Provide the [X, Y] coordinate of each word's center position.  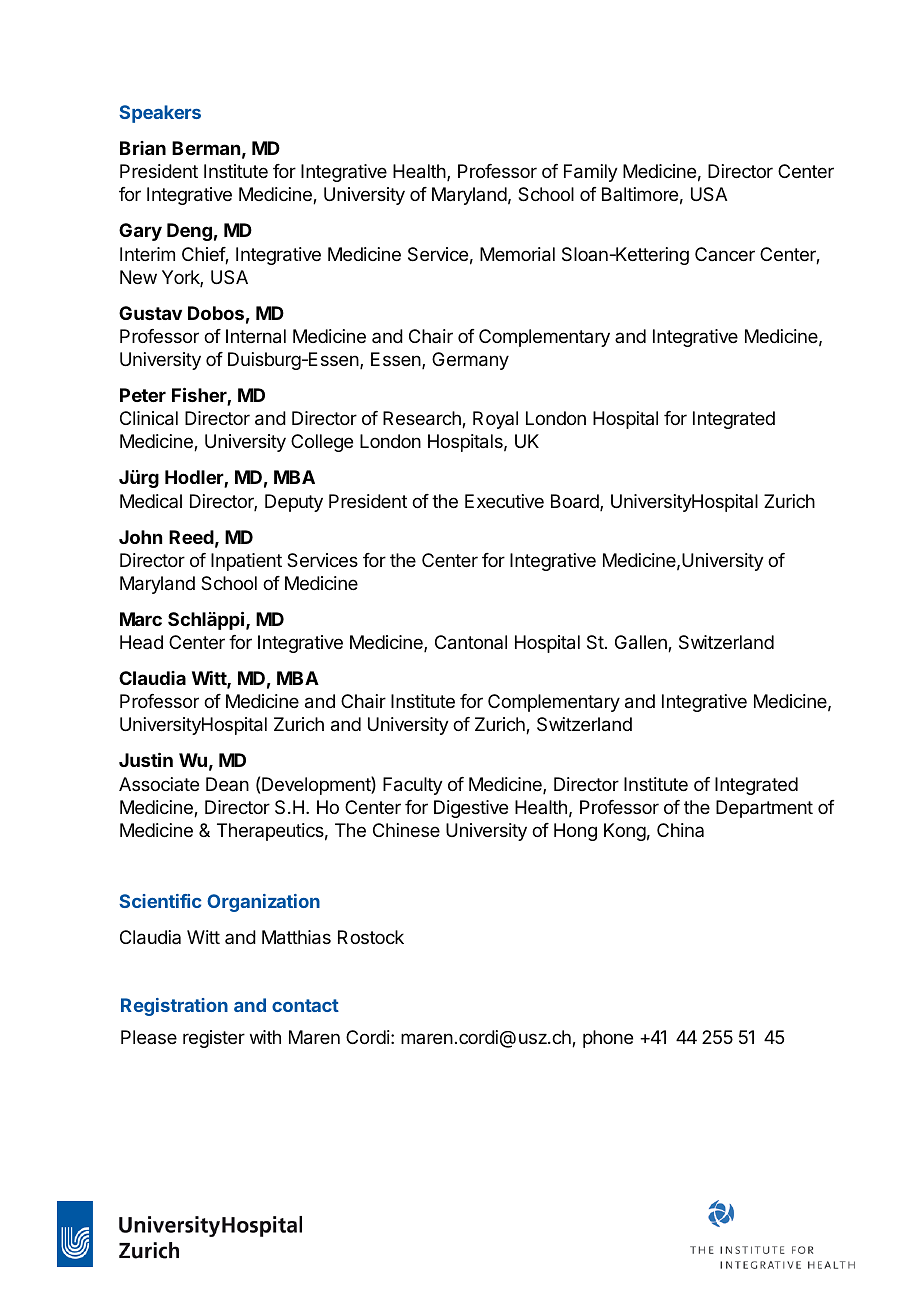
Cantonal [471, 642]
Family [591, 173]
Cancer [725, 254]
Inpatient [246, 562]
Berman [206, 148]
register [214, 1039]
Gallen [642, 643]
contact [305, 1005]
